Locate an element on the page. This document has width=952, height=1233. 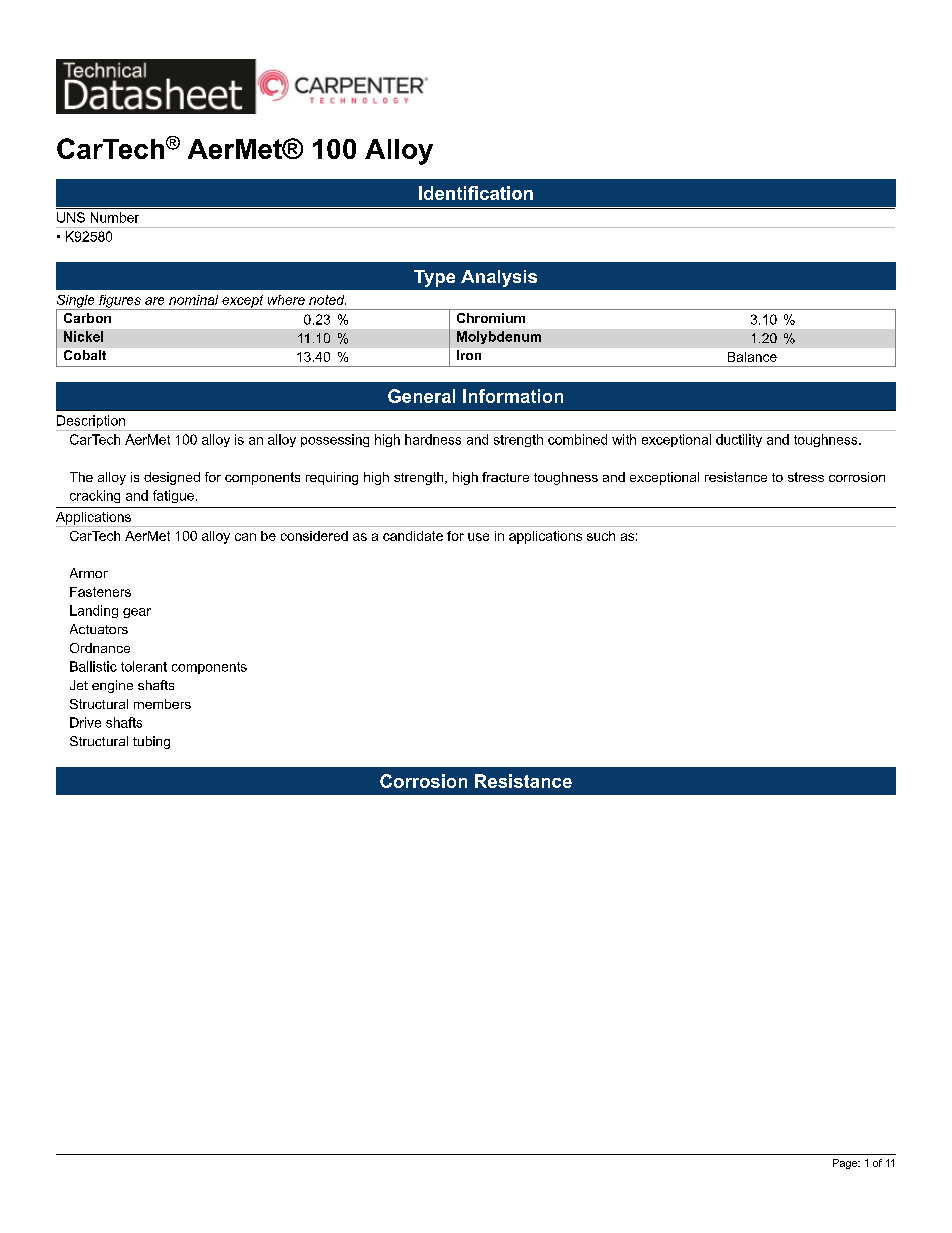
designed is located at coordinates (172, 478).
